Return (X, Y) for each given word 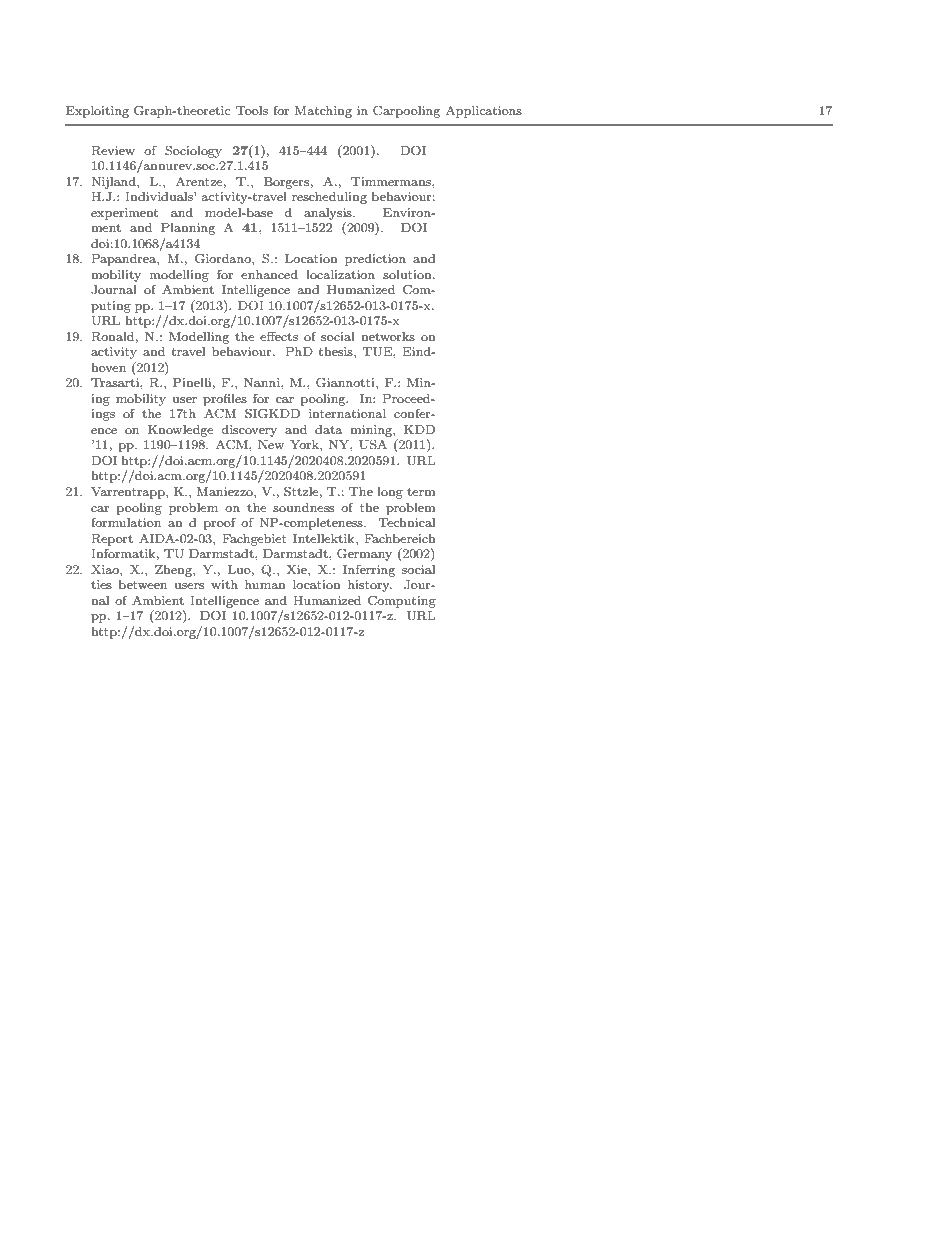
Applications (484, 111)
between (143, 584)
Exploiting (97, 112)
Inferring (369, 571)
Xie (298, 569)
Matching (323, 112)
